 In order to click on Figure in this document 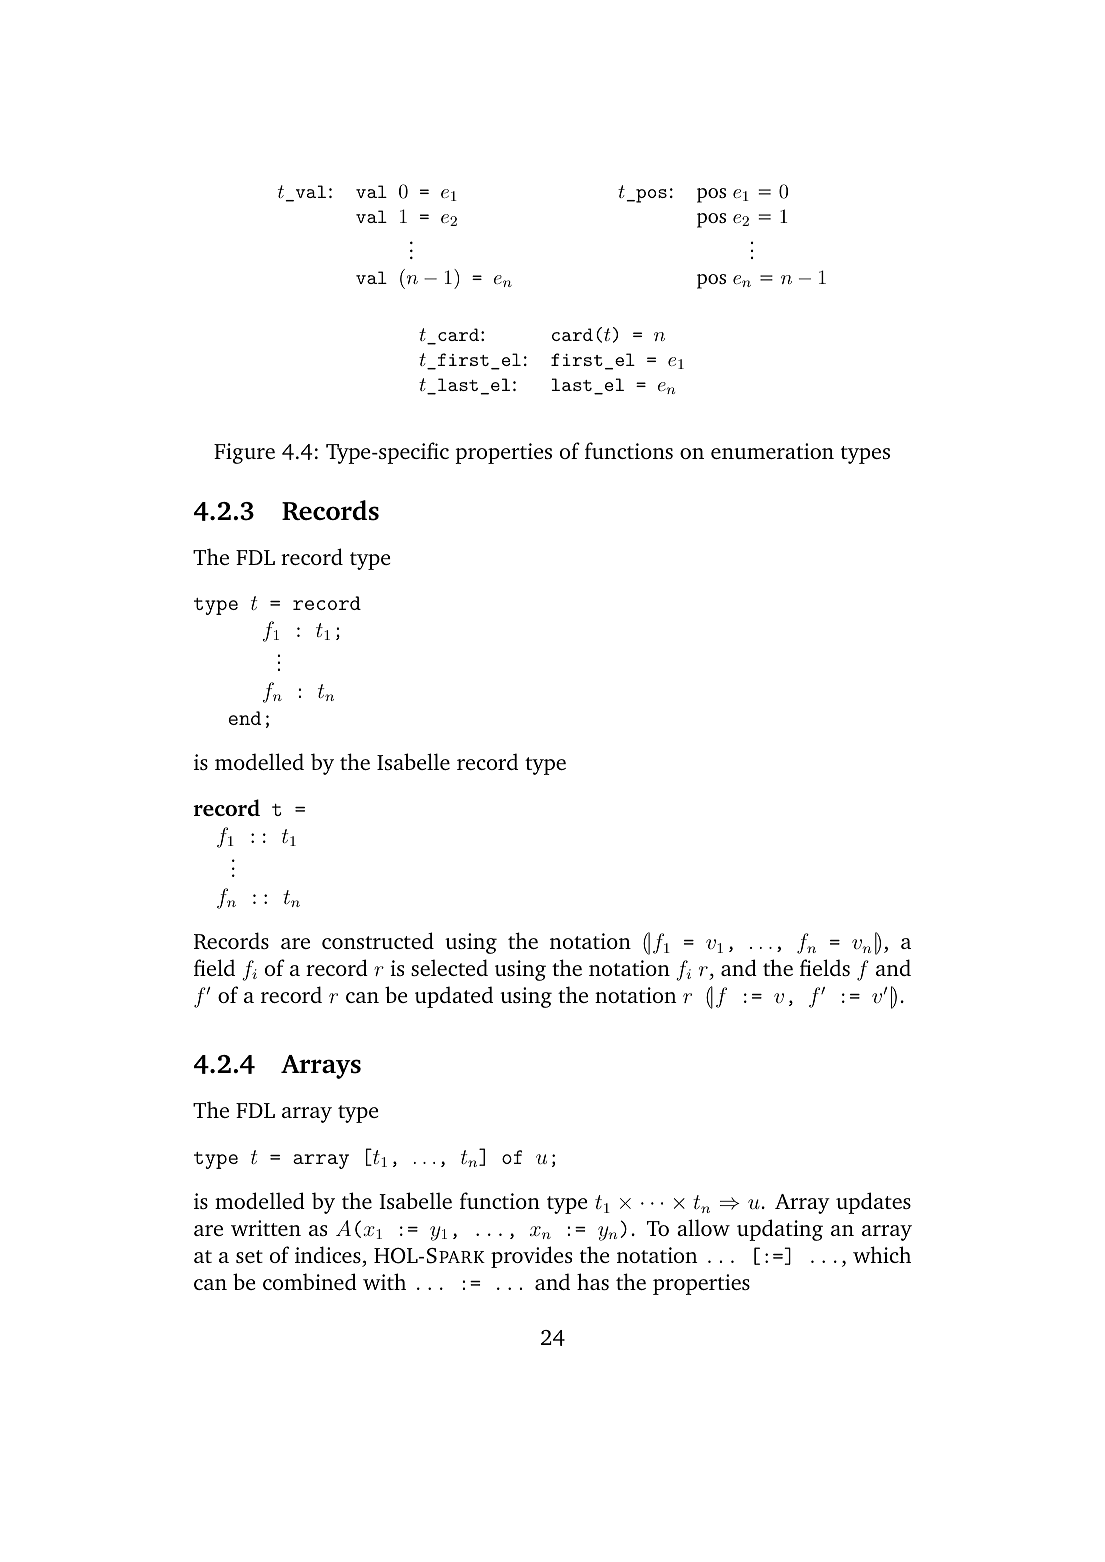, I will do `click(244, 453)`.
